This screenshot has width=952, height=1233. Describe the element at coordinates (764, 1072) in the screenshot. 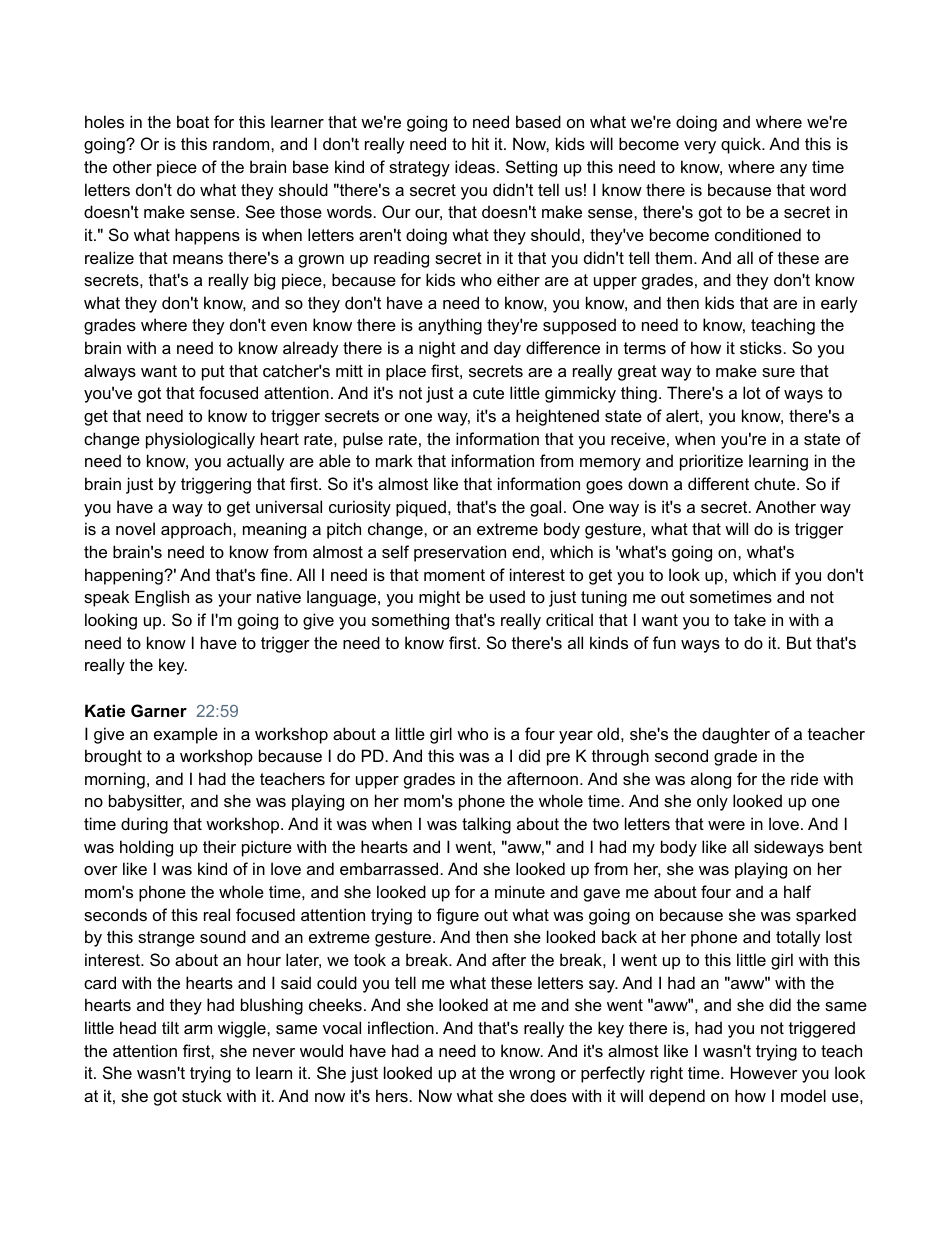

I see `However` at that location.
